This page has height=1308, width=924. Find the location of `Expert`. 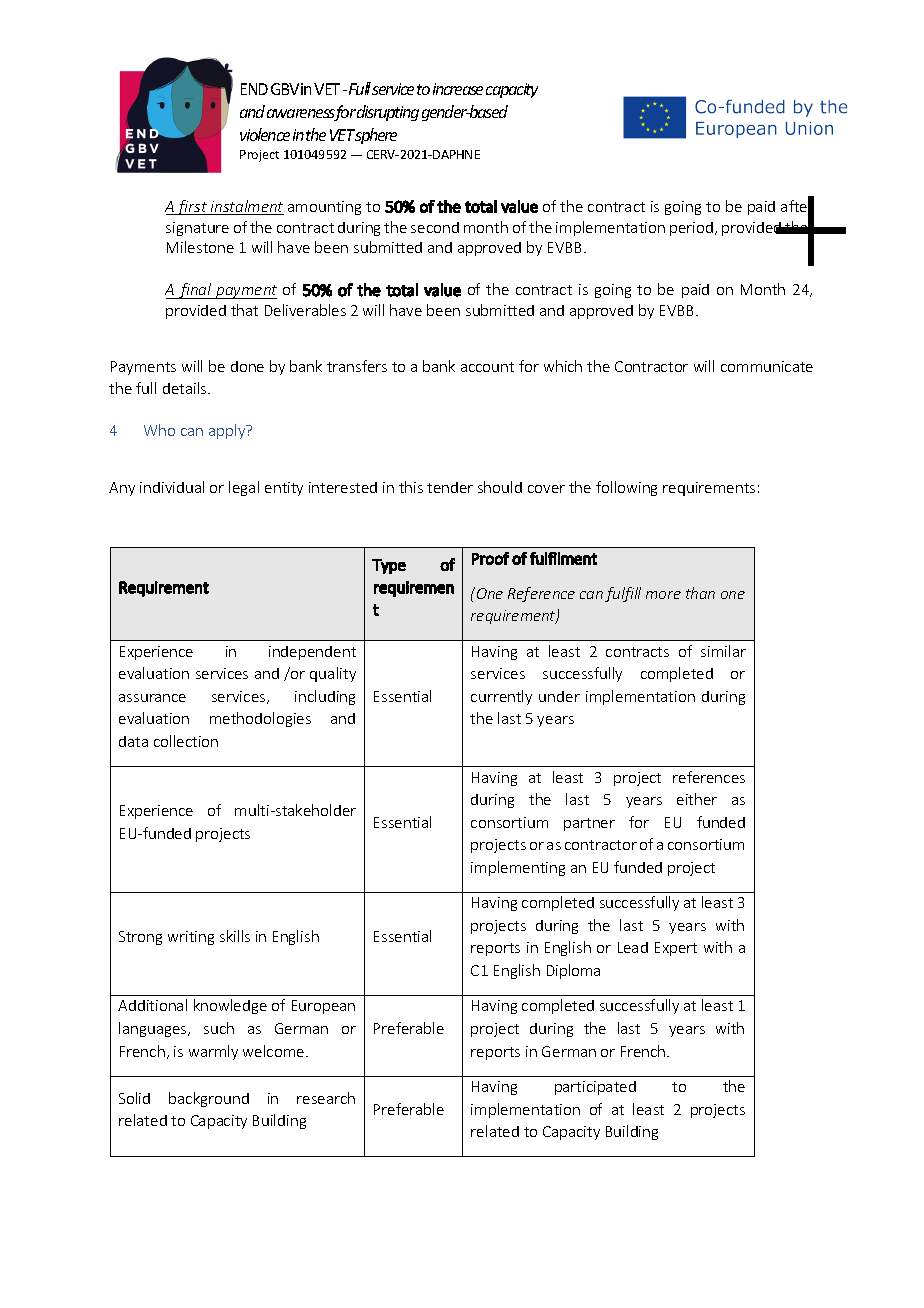

Expert is located at coordinates (676, 949).
